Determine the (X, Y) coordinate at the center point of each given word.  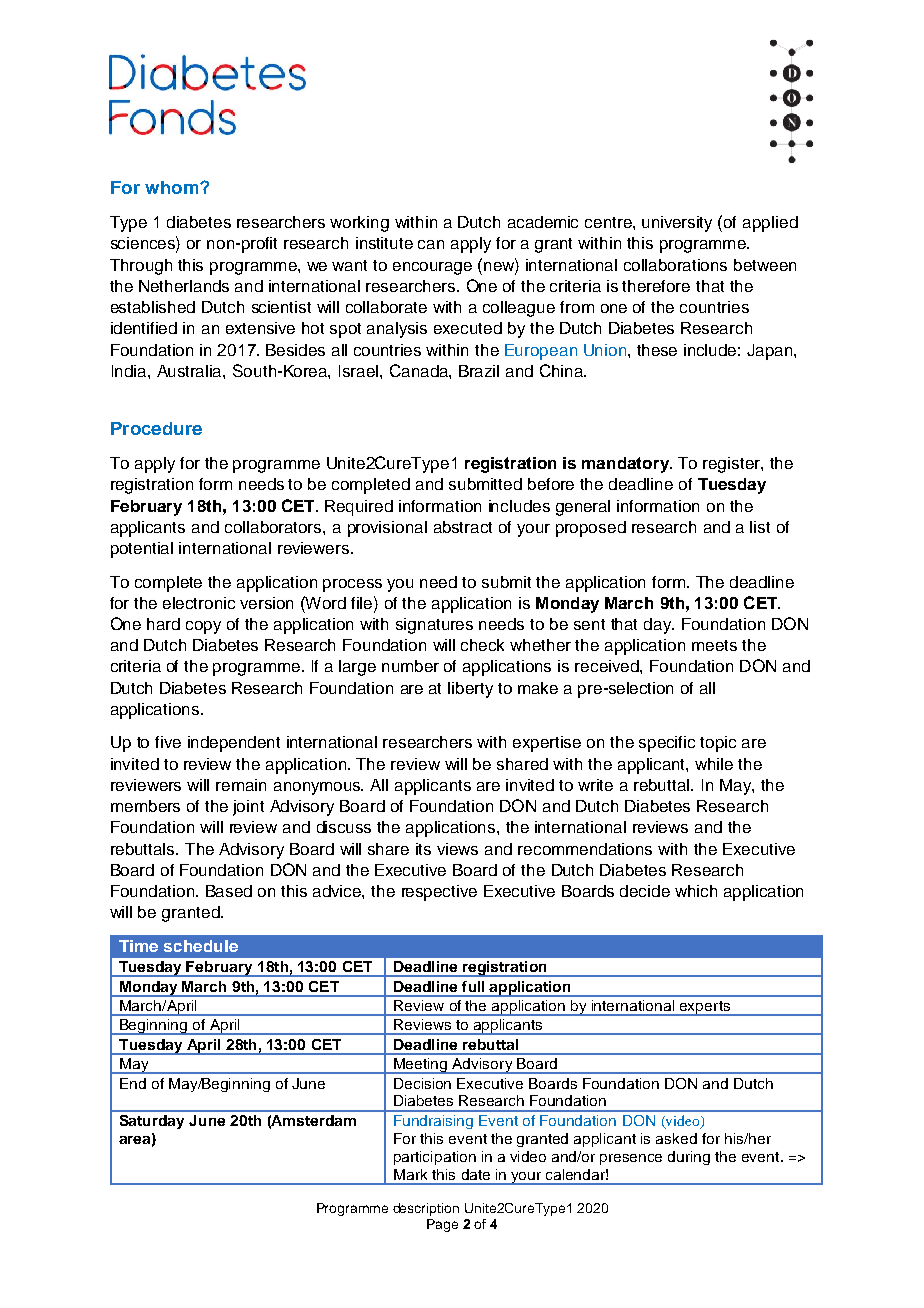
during (689, 1158)
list (760, 527)
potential (142, 550)
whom (171, 187)
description (426, 1209)
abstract (463, 527)
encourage (432, 268)
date (476, 1174)
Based (229, 891)
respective (439, 893)
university (677, 224)
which (696, 891)
